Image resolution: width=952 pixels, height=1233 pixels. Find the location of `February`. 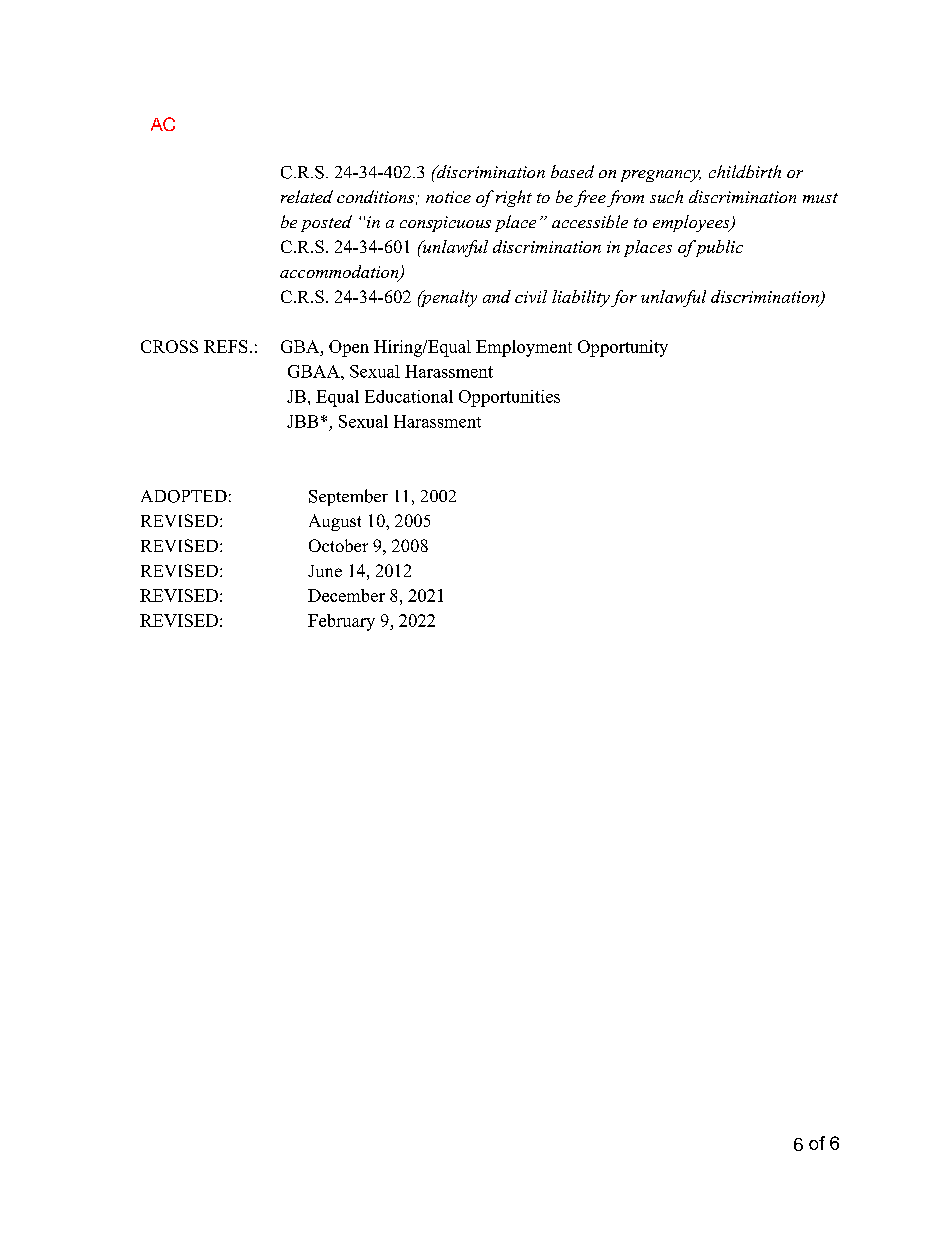

February is located at coordinates (341, 622).
